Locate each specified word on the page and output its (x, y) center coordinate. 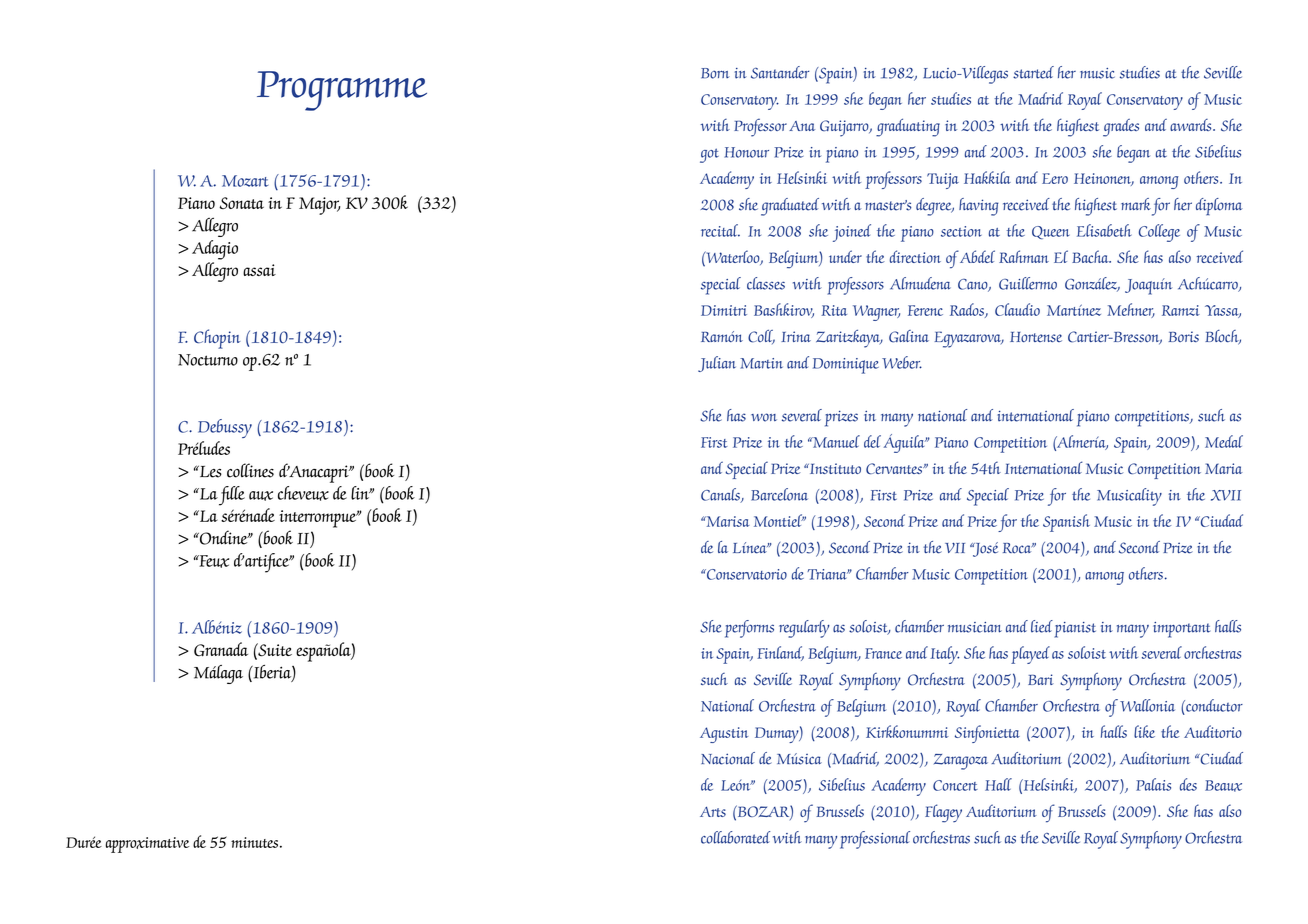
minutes (254, 842)
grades (1121, 128)
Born (715, 73)
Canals (721, 495)
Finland (780, 653)
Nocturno (208, 360)
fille (232, 496)
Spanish (1066, 523)
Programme (342, 91)
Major (319, 206)
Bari (1041, 679)
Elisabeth (1104, 230)
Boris (1183, 336)
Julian (717, 364)
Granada (221, 649)
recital (720, 230)
